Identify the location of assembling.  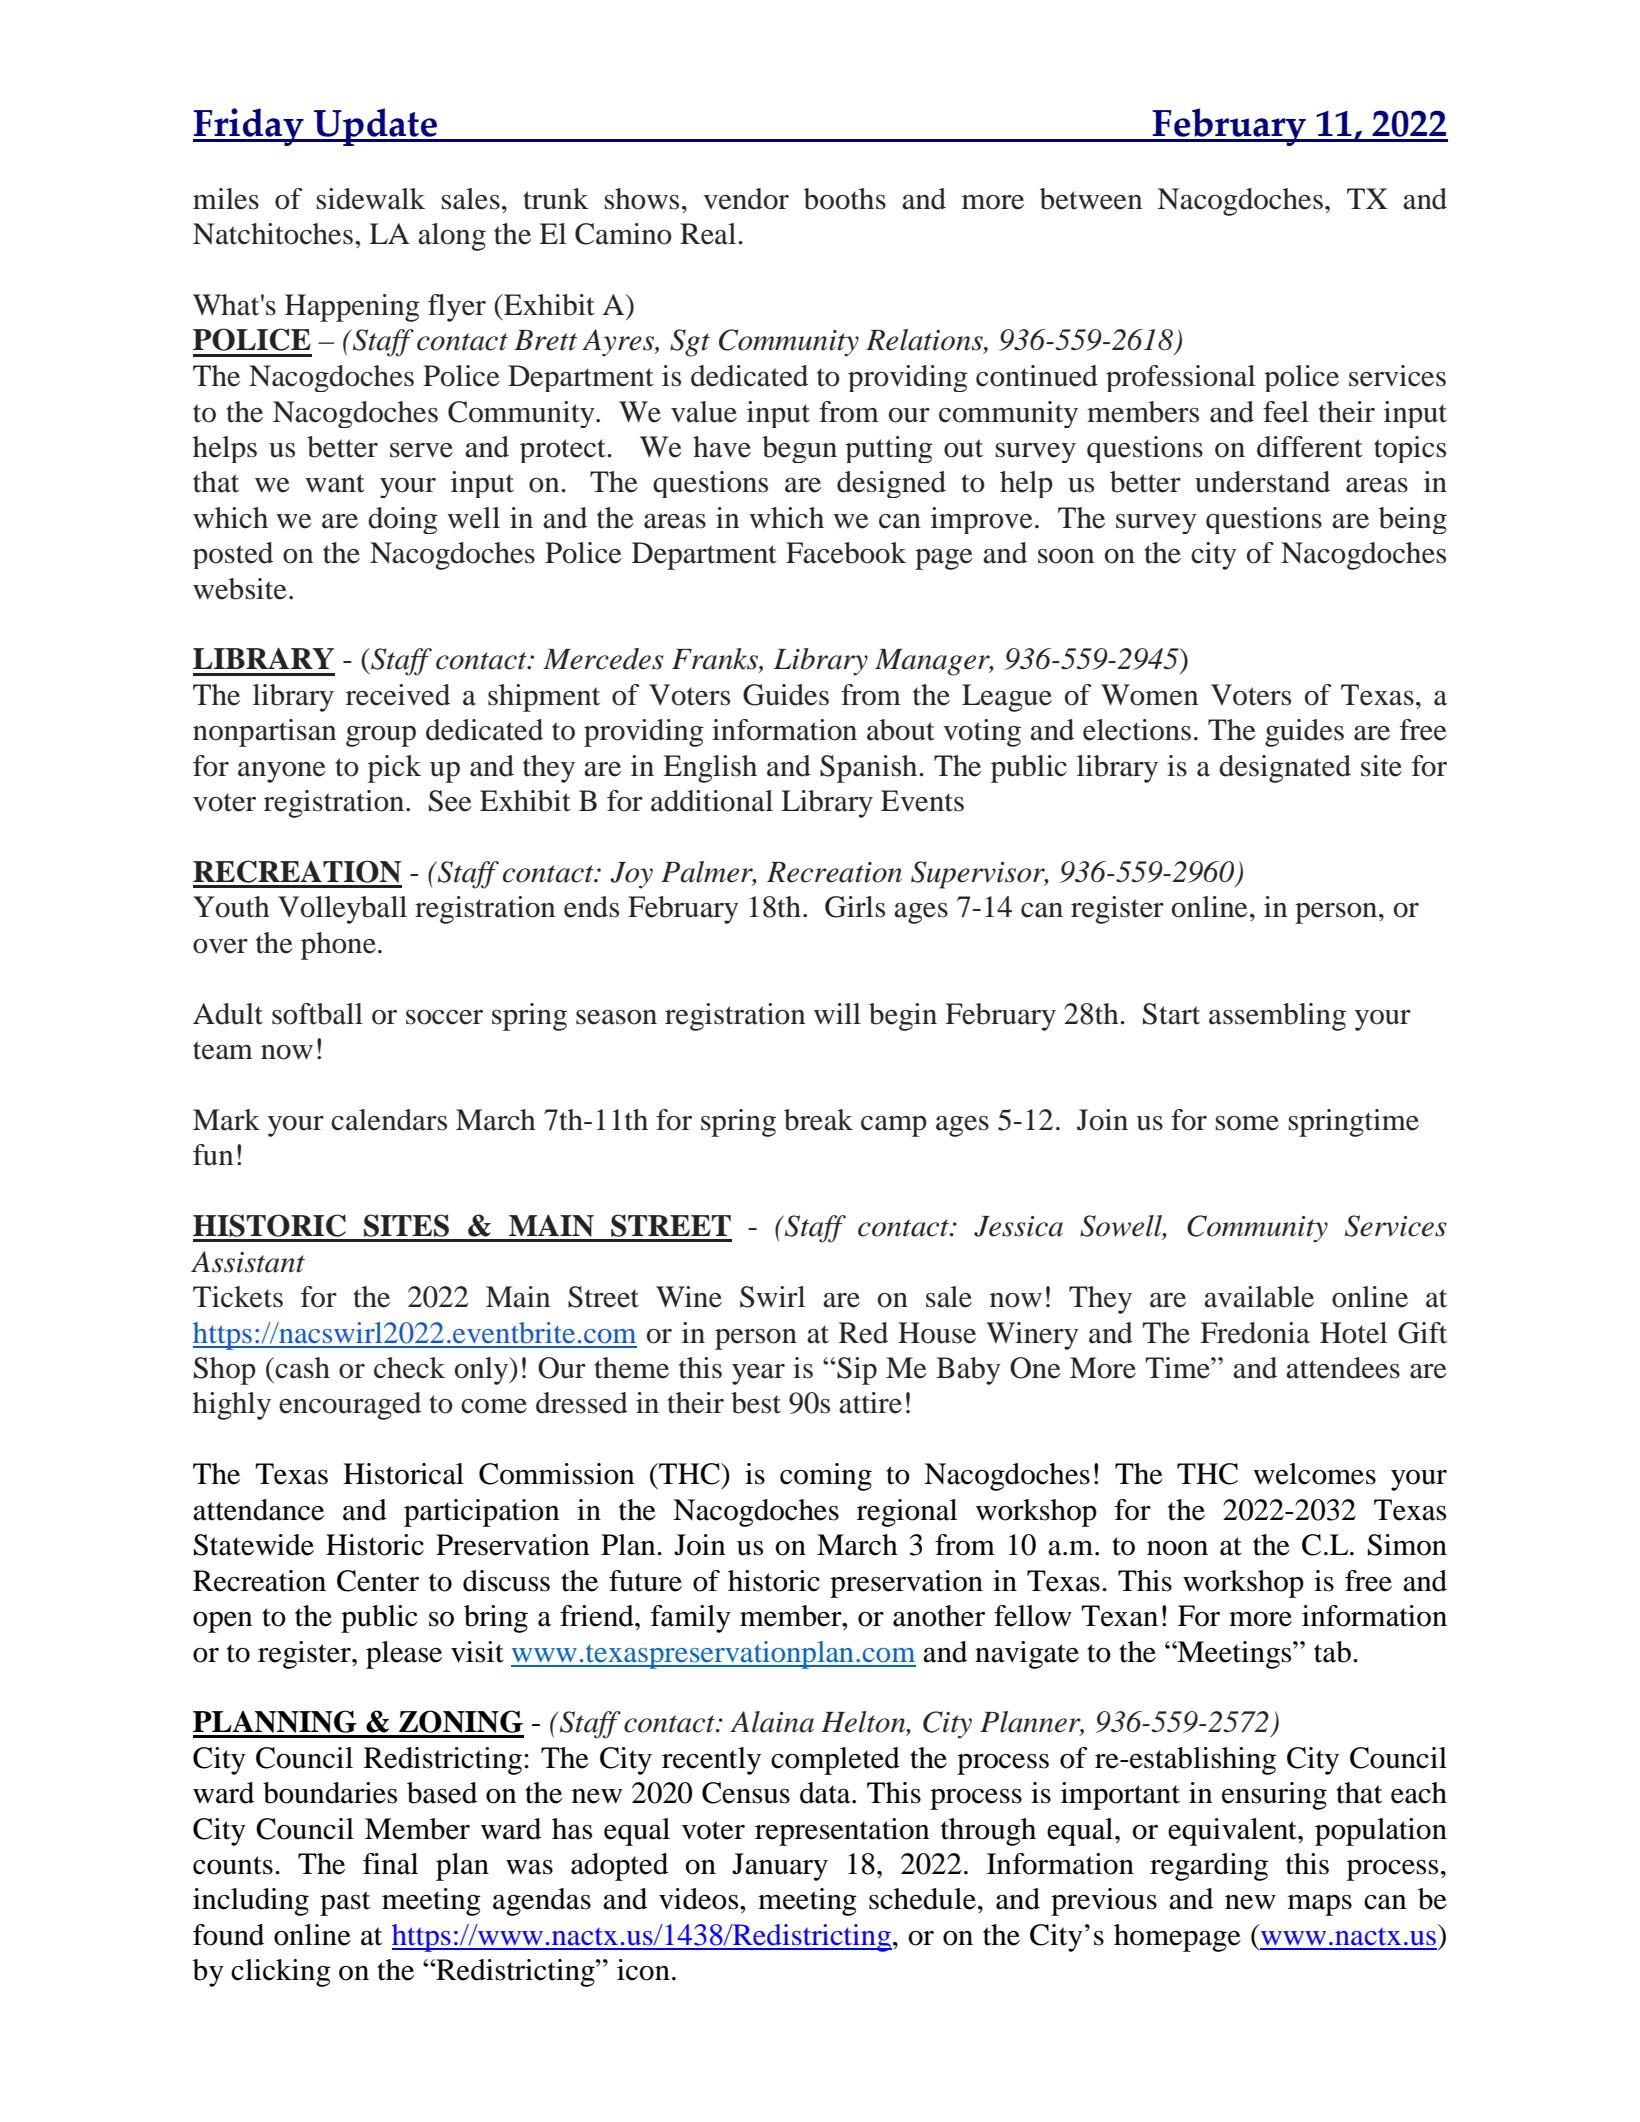
(1277, 1017).
